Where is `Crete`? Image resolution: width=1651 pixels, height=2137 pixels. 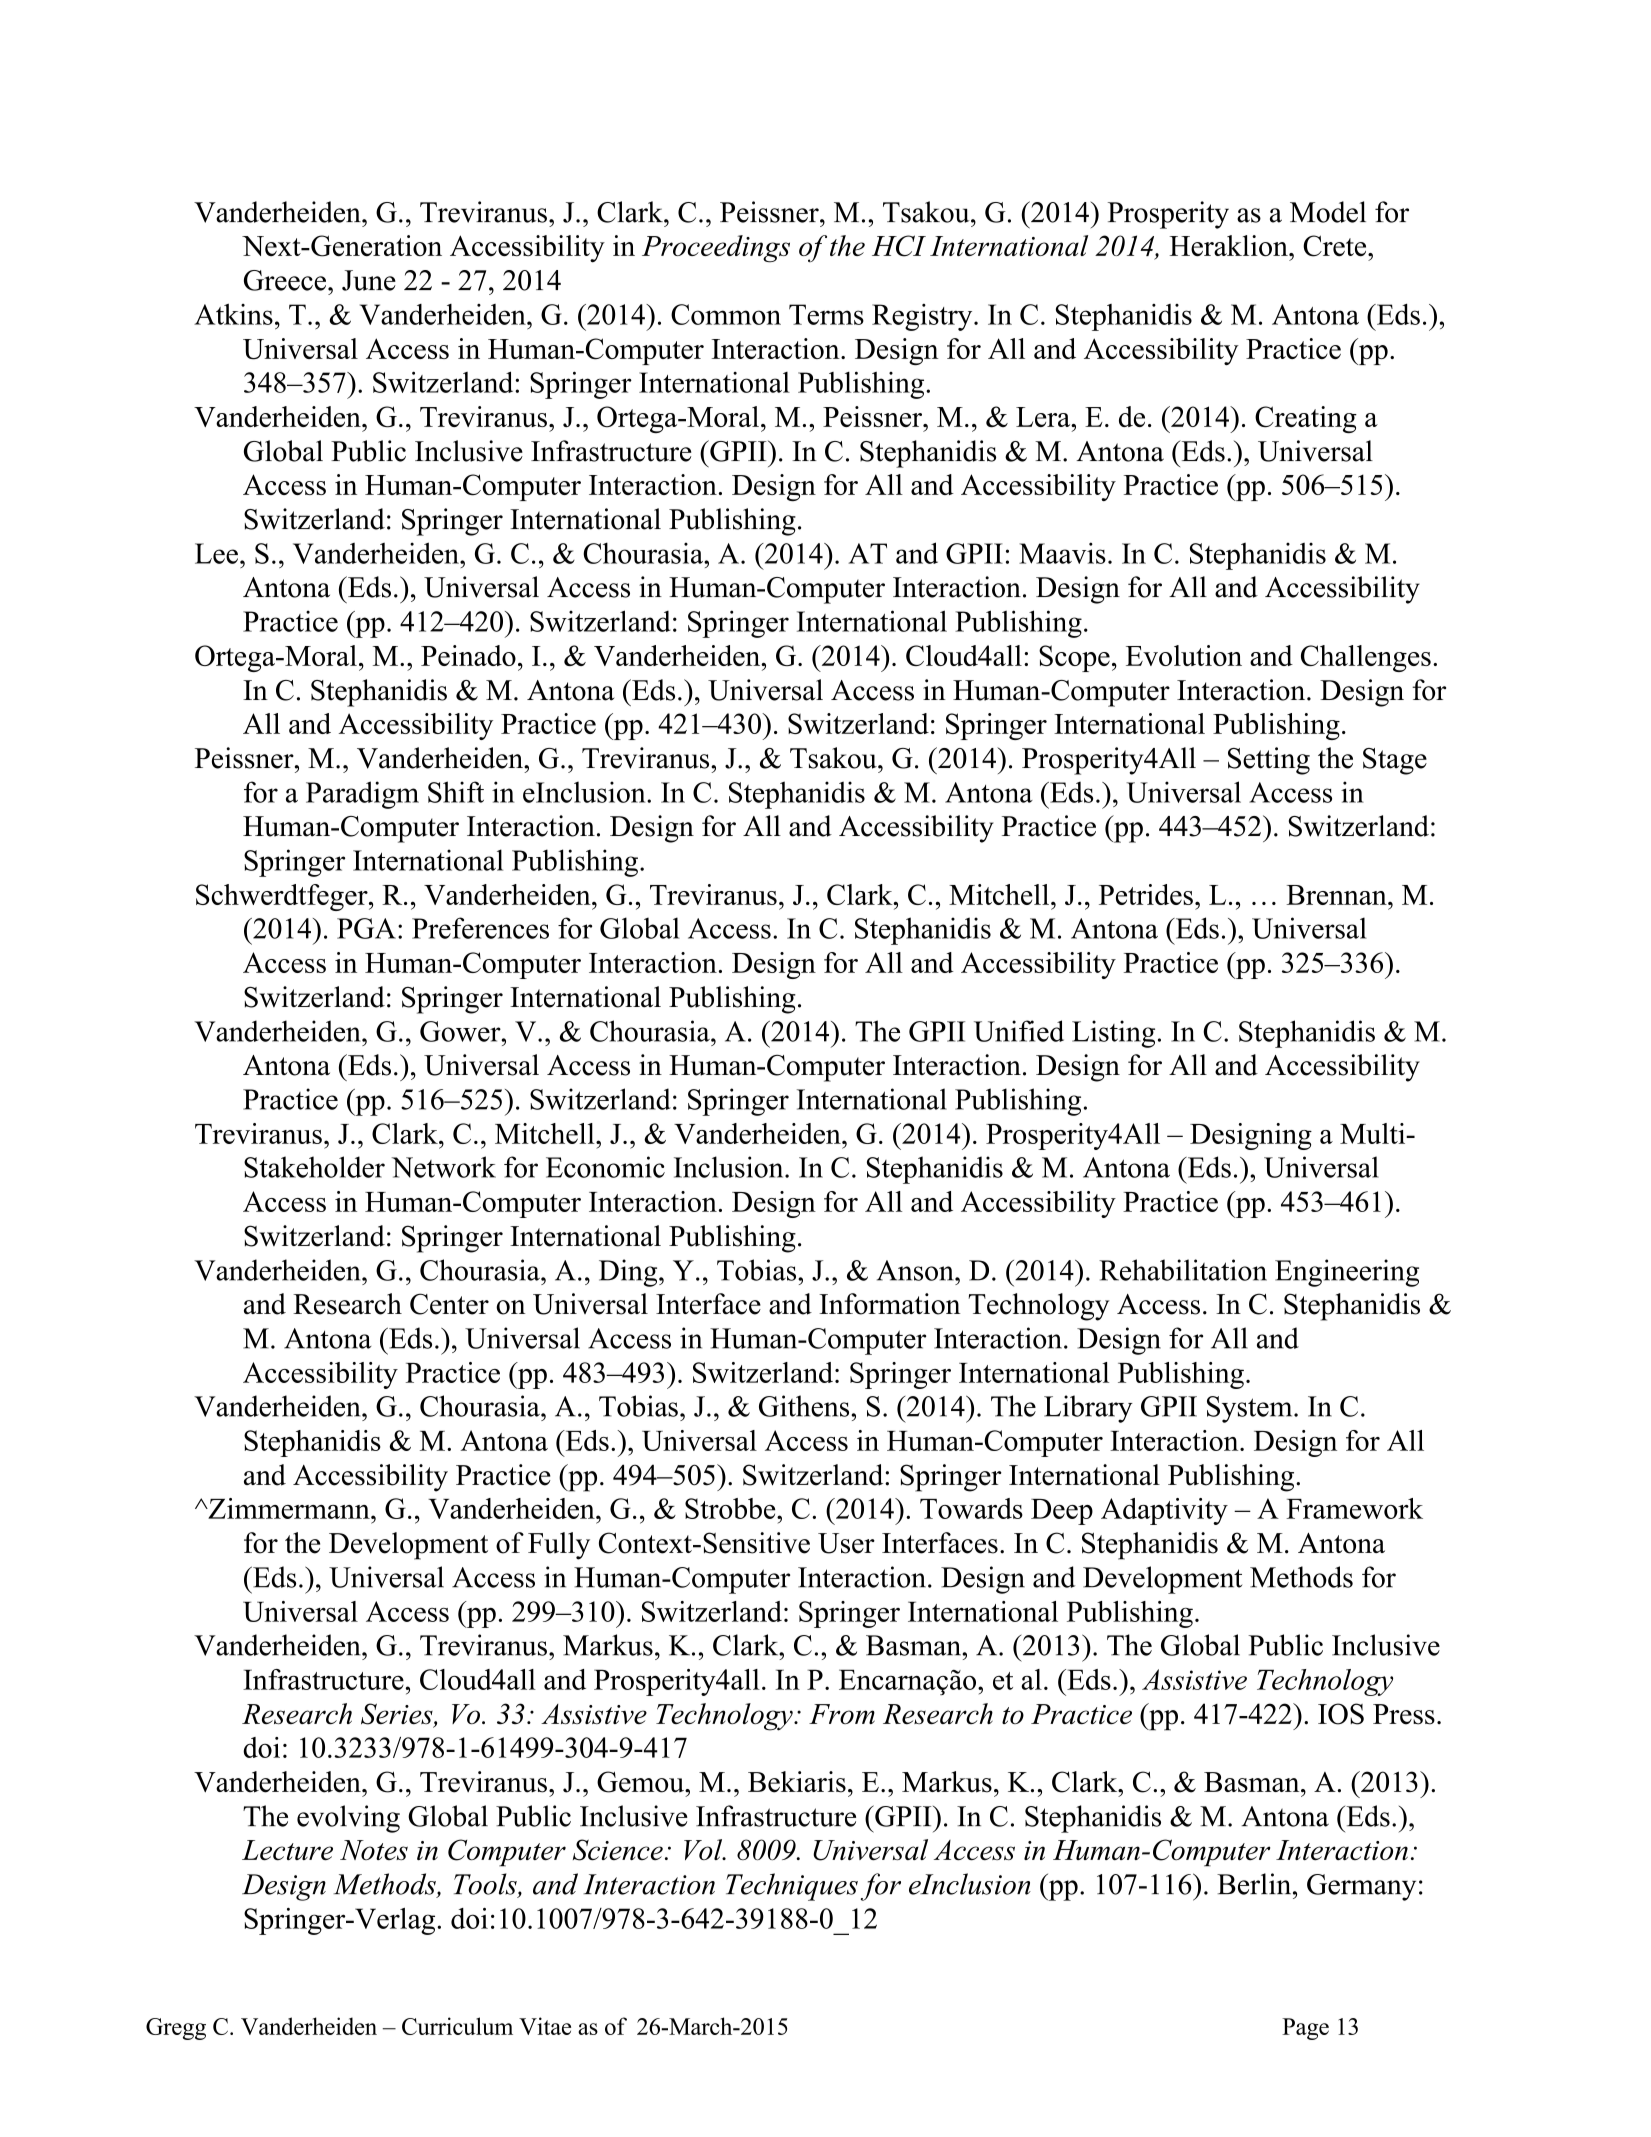 Crete is located at coordinates (1336, 246).
